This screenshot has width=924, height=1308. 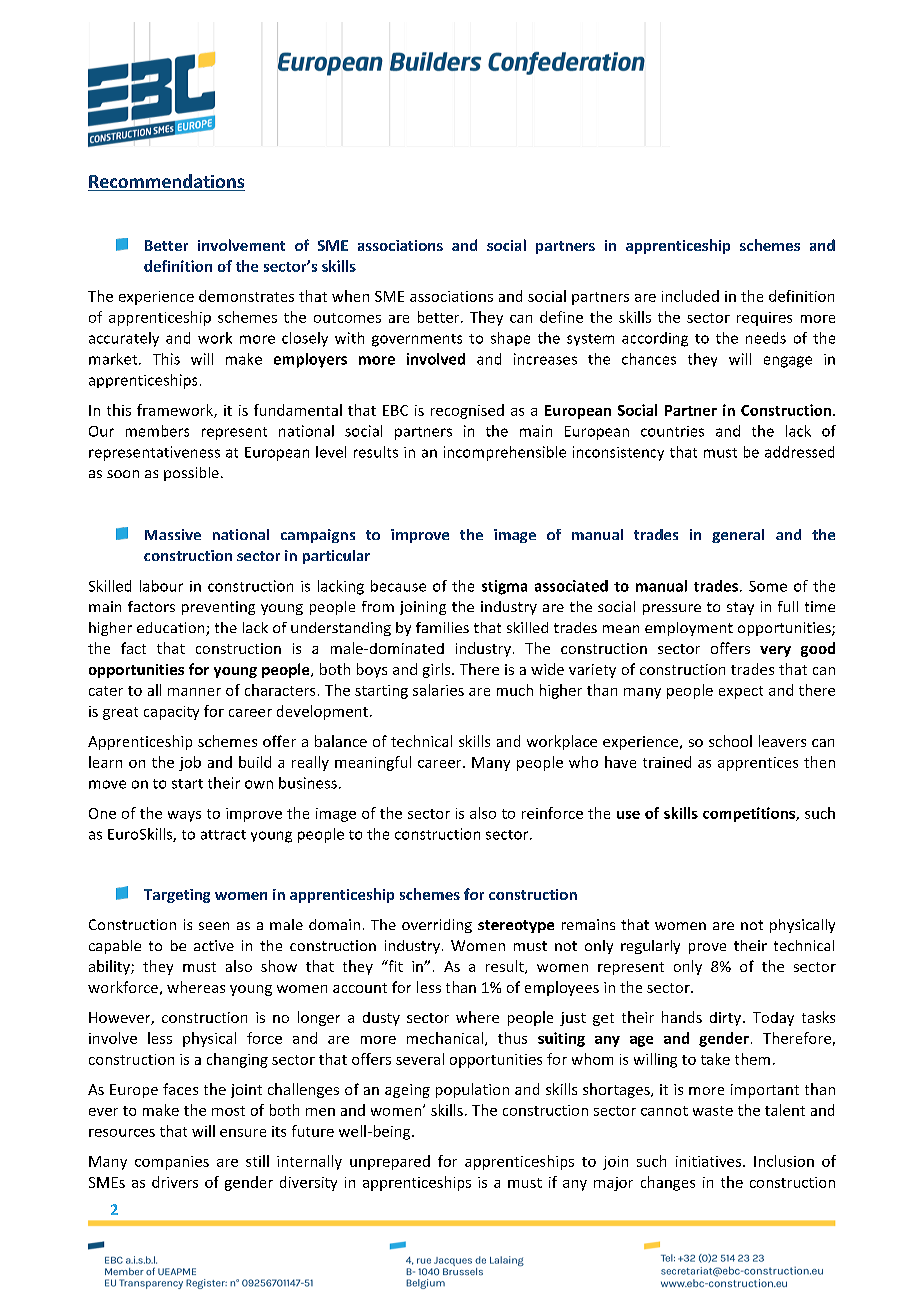 What do you see at coordinates (690, 296) in the screenshot?
I see `included` at bounding box center [690, 296].
